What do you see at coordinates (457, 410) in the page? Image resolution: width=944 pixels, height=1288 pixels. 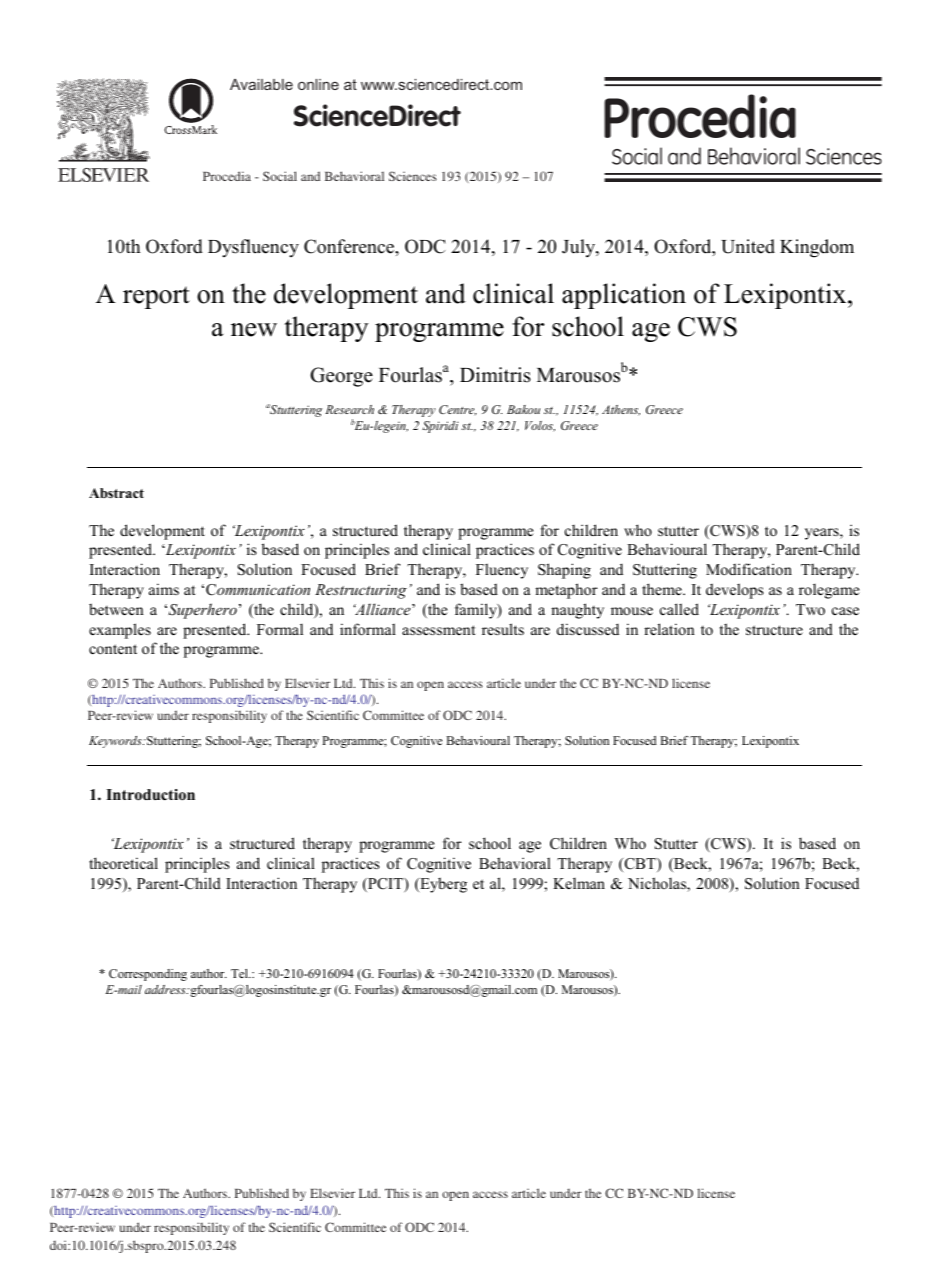 I see `Centre` at bounding box center [457, 410].
